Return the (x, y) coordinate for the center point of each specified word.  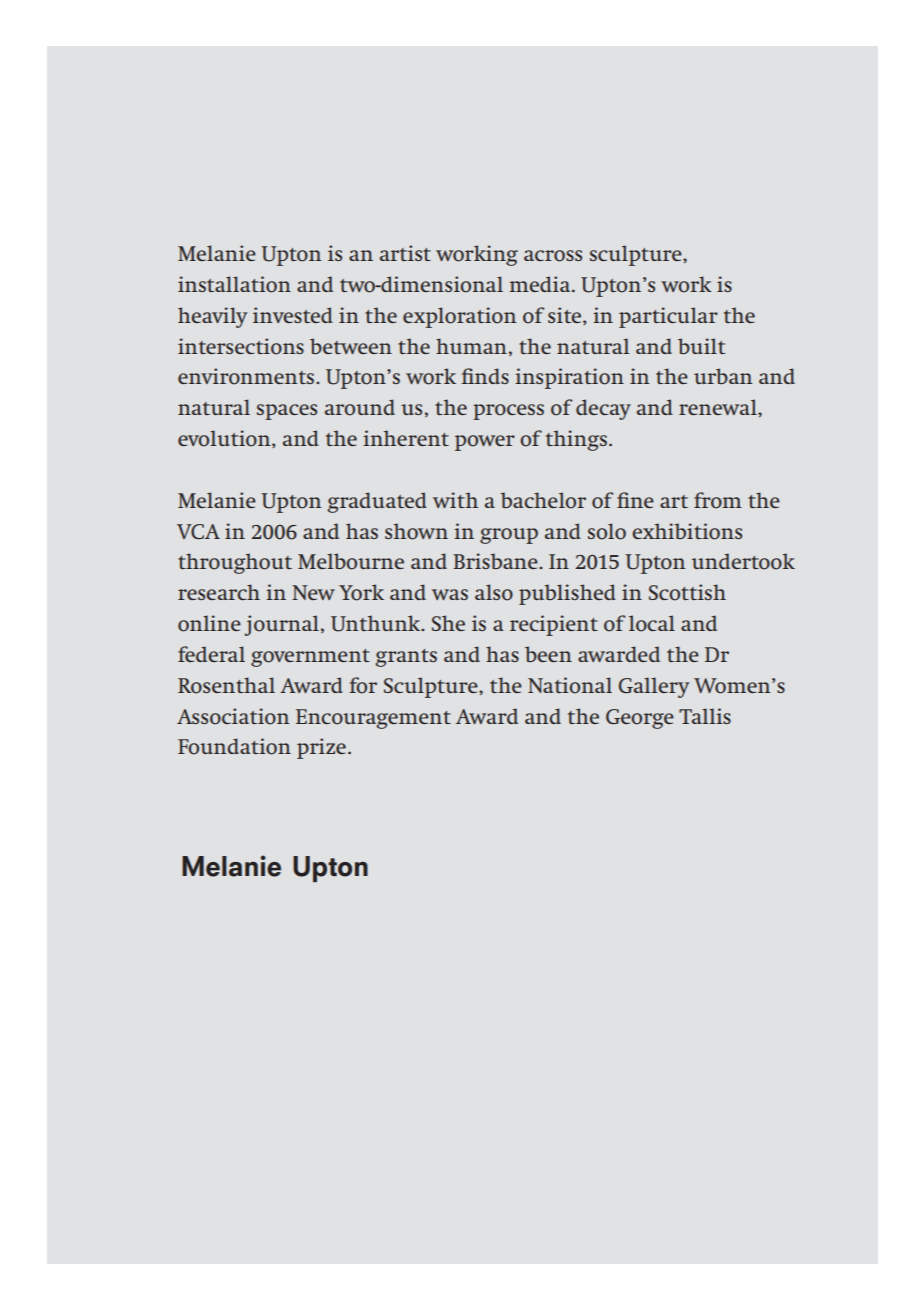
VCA (198, 531)
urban (723, 376)
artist (405, 253)
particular (668, 317)
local (652, 623)
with (455, 500)
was (450, 594)
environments (246, 376)
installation (234, 284)
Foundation (234, 746)
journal (282, 625)
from (718, 500)
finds (485, 376)
